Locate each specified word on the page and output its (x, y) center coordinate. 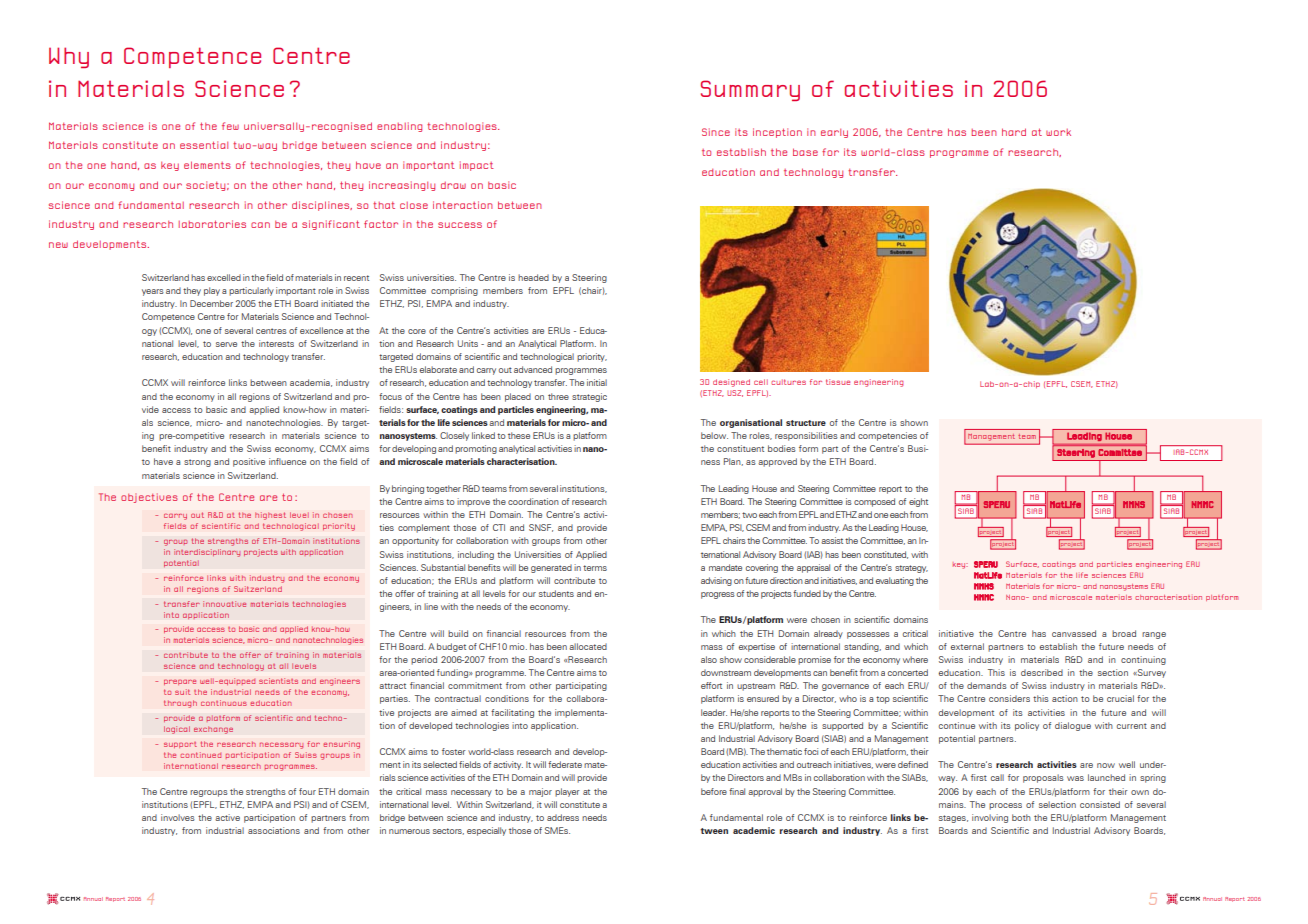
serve (226, 344)
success (460, 225)
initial (597, 382)
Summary (750, 90)
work (1058, 132)
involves (178, 817)
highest (270, 516)
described (1042, 672)
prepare (180, 682)
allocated (588, 646)
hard (1014, 132)
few (230, 126)
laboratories (212, 224)
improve (473, 502)
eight (918, 502)
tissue (838, 382)
